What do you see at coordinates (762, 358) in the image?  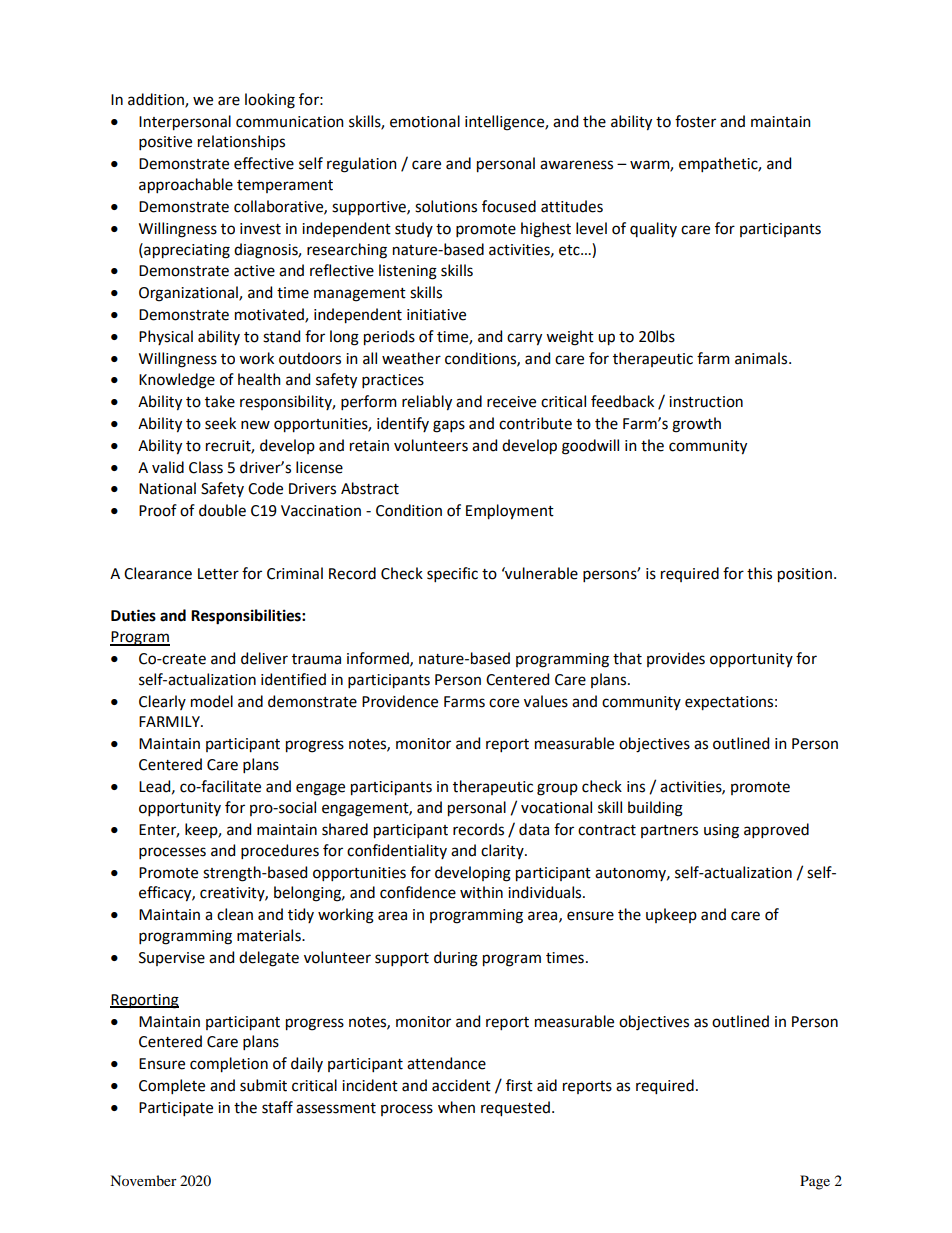 I see `animals` at bounding box center [762, 358].
